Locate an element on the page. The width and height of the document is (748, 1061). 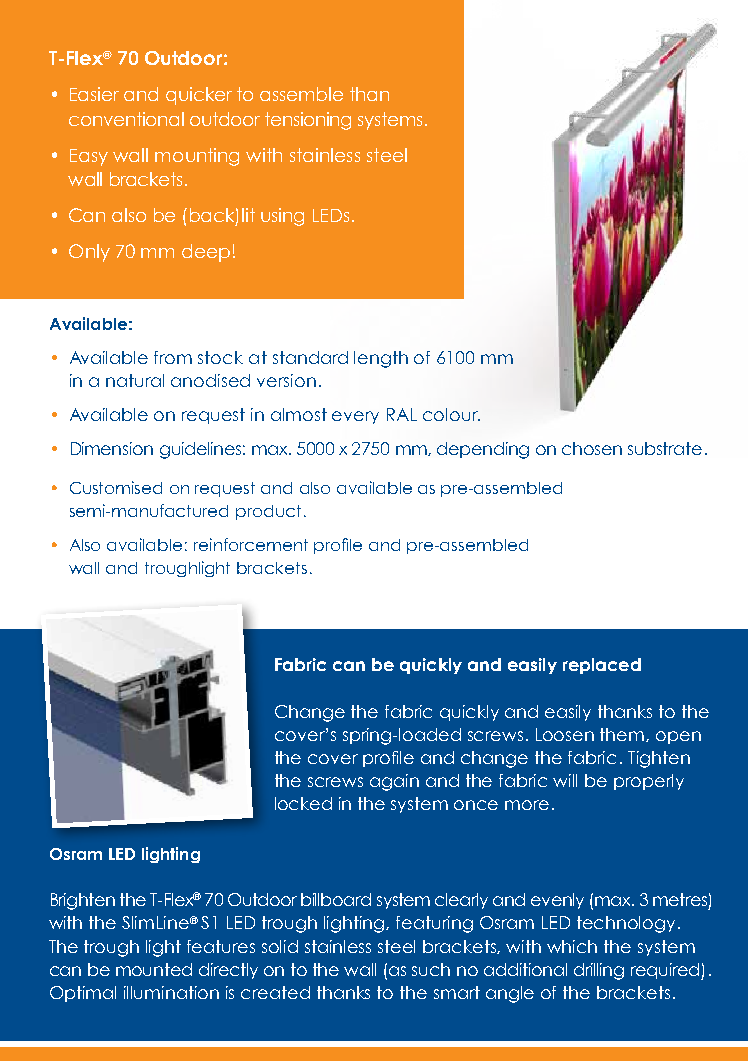
them is located at coordinates (623, 735).
